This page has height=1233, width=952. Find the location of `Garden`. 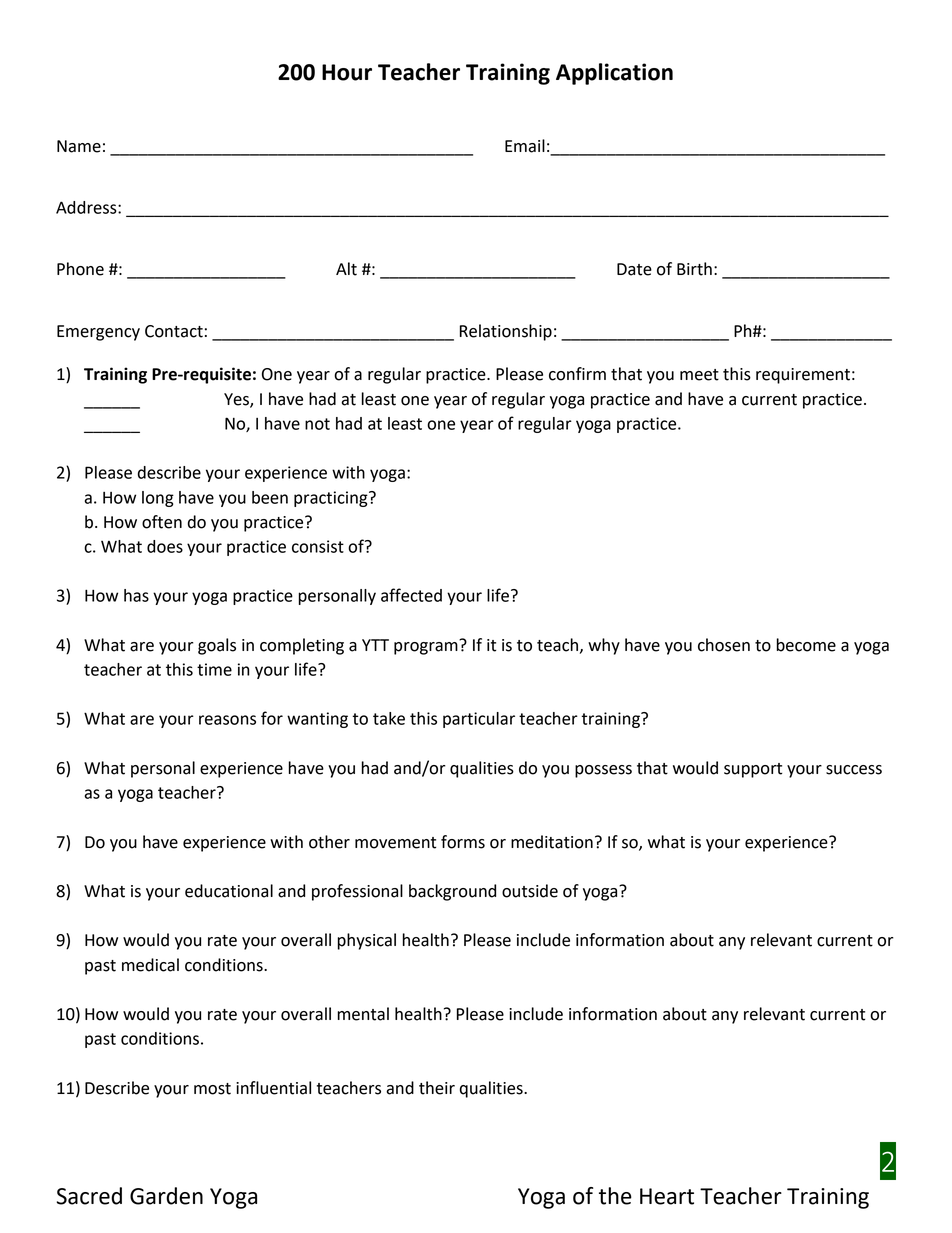

Garden is located at coordinates (166, 1196).
